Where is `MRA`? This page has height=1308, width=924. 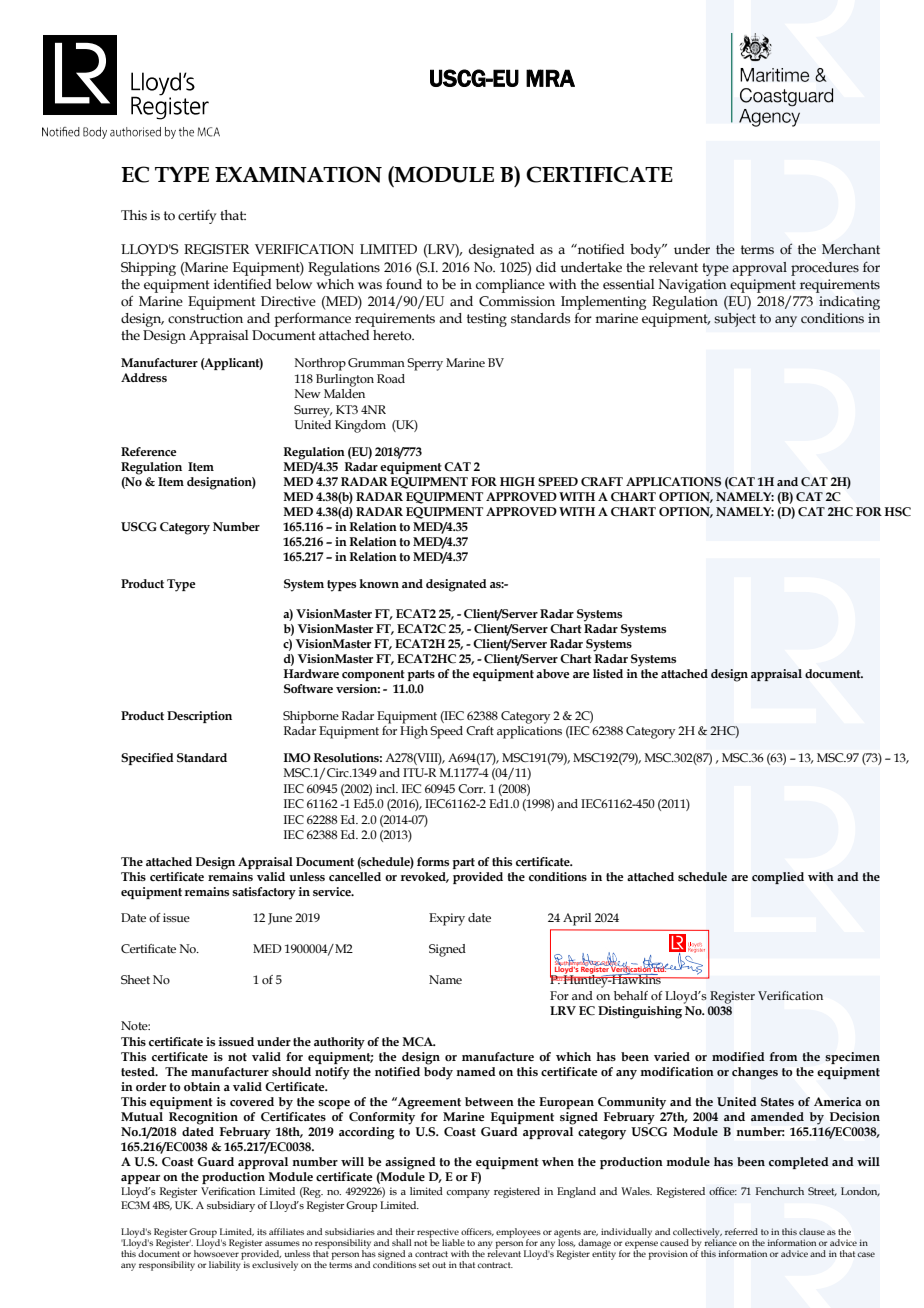 MRA is located at coordinates (550, 78).
